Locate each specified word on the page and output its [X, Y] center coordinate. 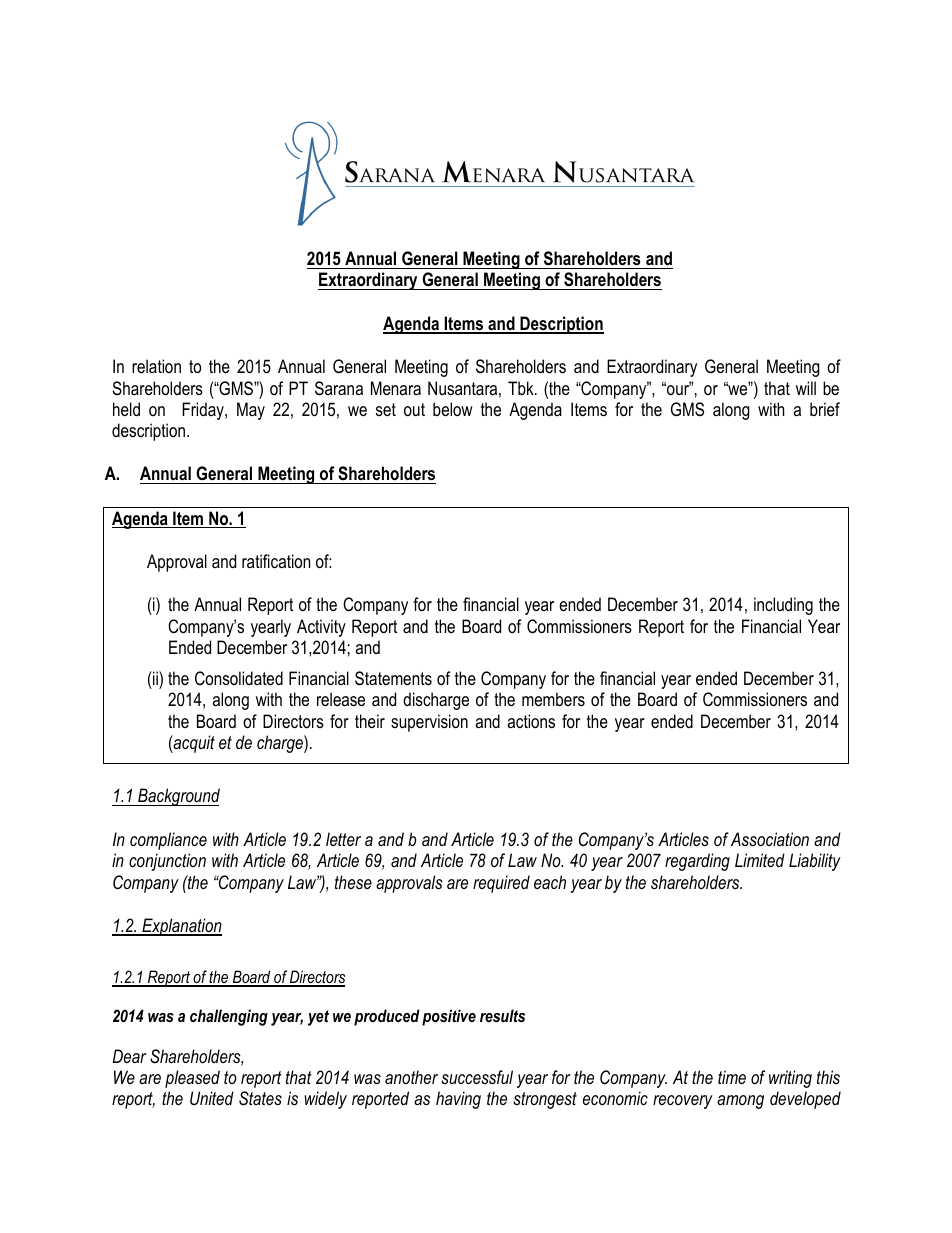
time [732, 1077]
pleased [192, 1079]
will [806, 388]
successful [477, 1077]
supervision [429, 723]
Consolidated [239, 678]
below [453, 409]
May [251, 411]
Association [770, 839]
